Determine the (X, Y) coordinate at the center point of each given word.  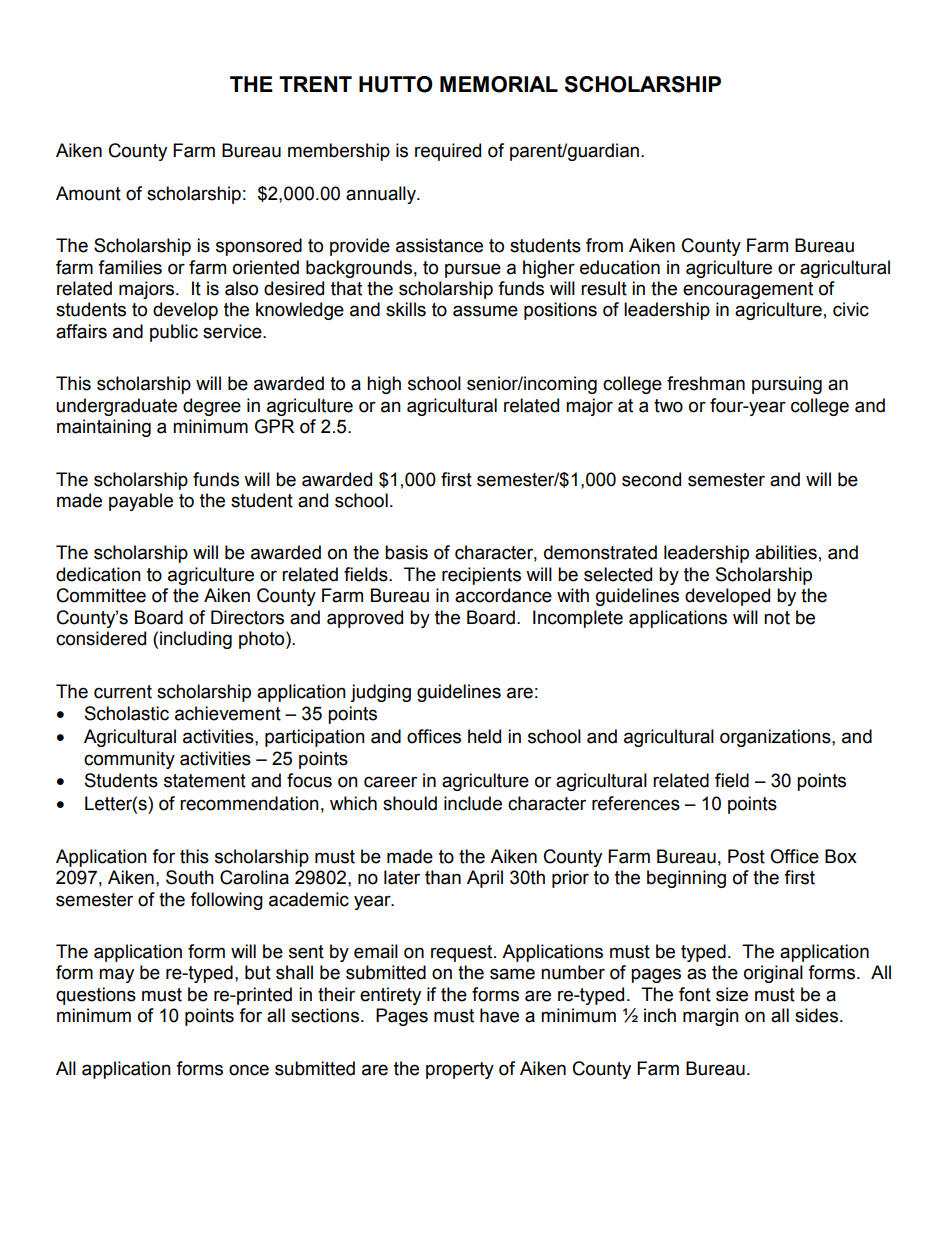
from (604, 245)
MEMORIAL (499, 84)
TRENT (315, 84)
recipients (481, 576)
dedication (98, 574)
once (249, 1070)
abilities (786, 552)
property (460, 1070)
